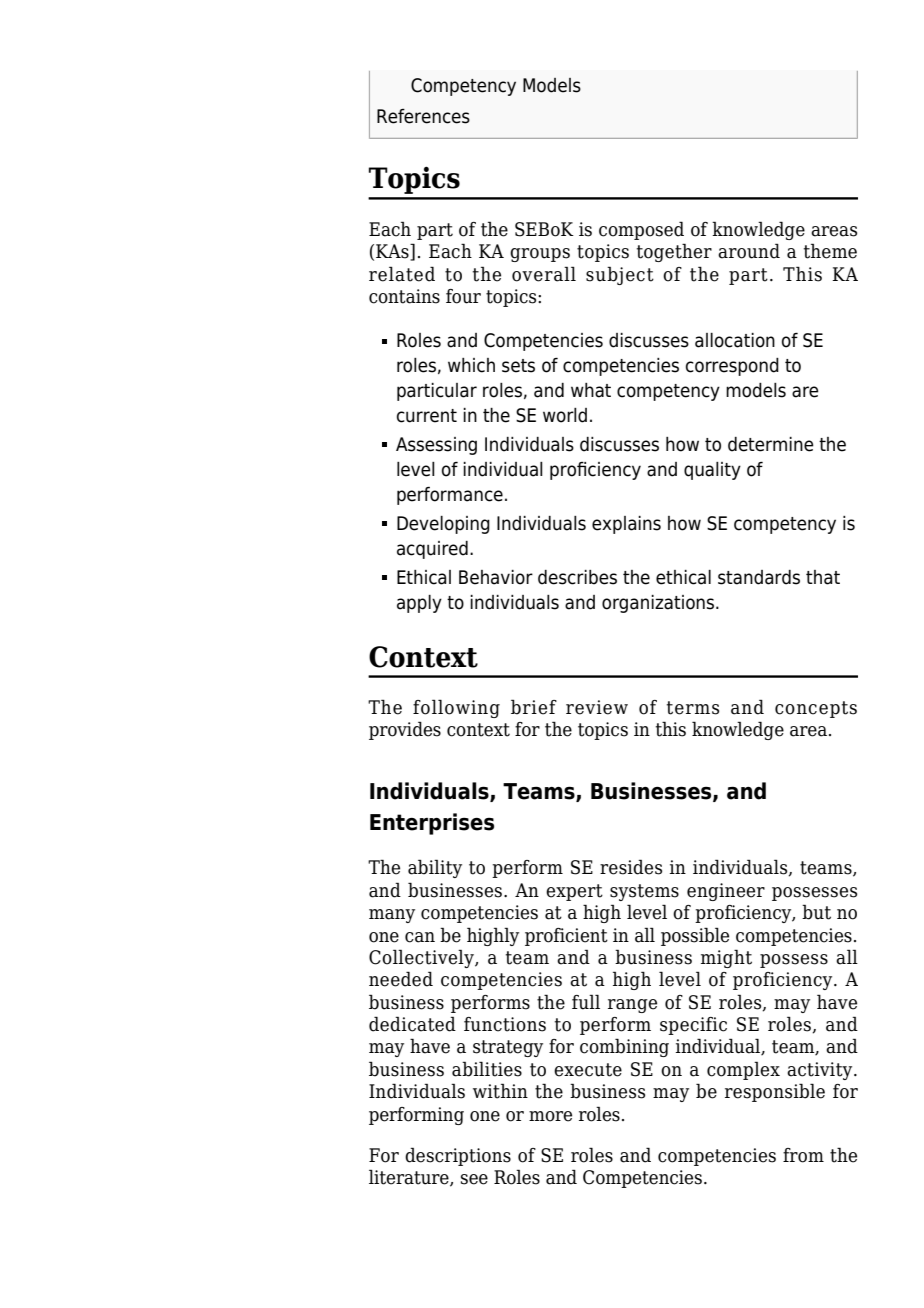 This page has width=924, height=1308. What do you see at coordinates (423, 116) in the page?
I see `References` at bounding box center [423, 116].
